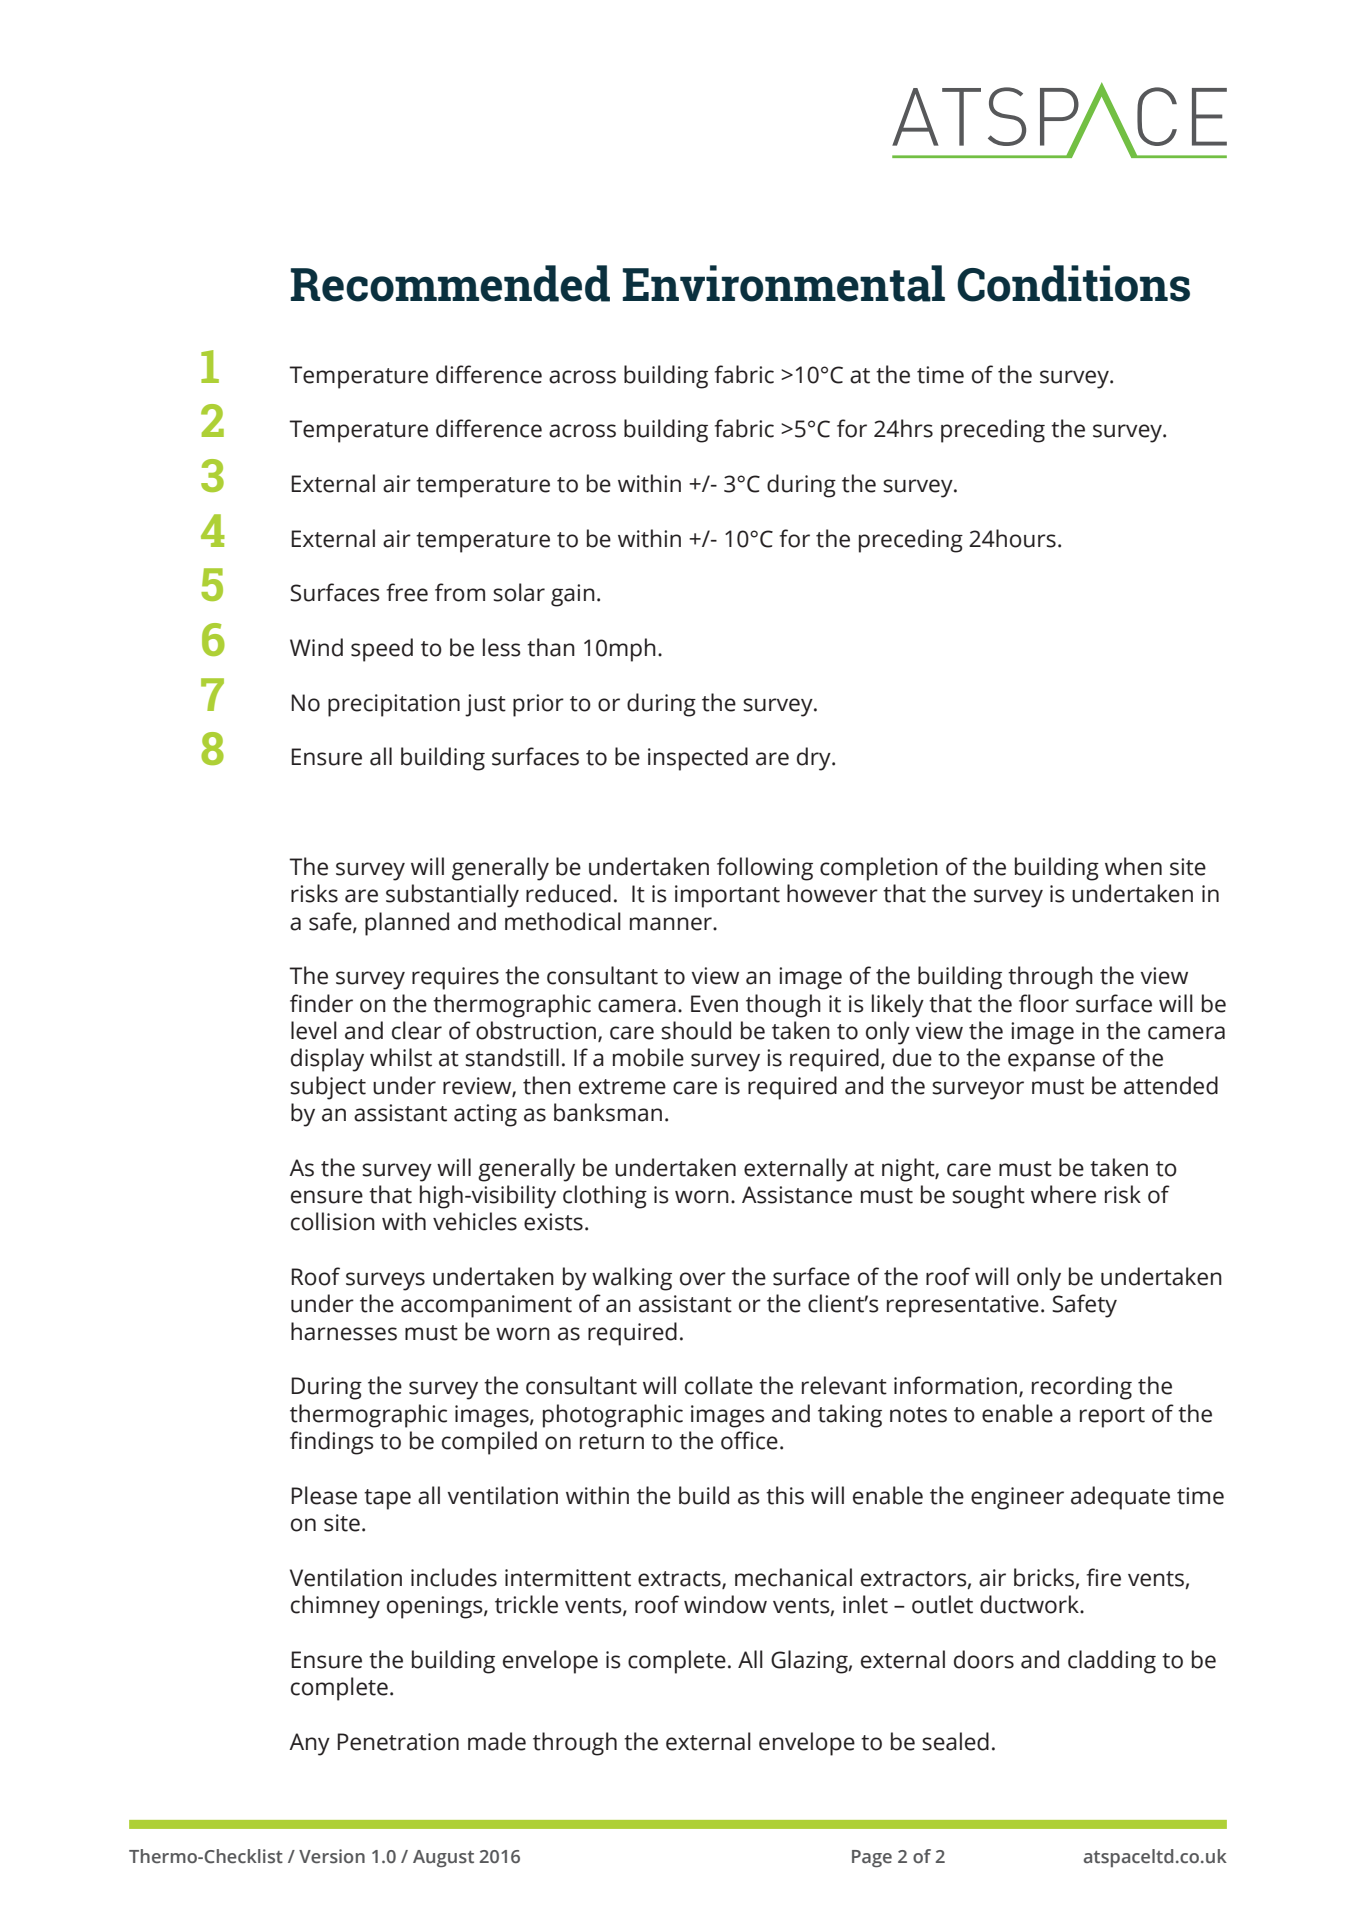 This page has width=1356, height=1918. Describe the element at coordinates (450, 283) in the page. I see `Recommended` at that location.
